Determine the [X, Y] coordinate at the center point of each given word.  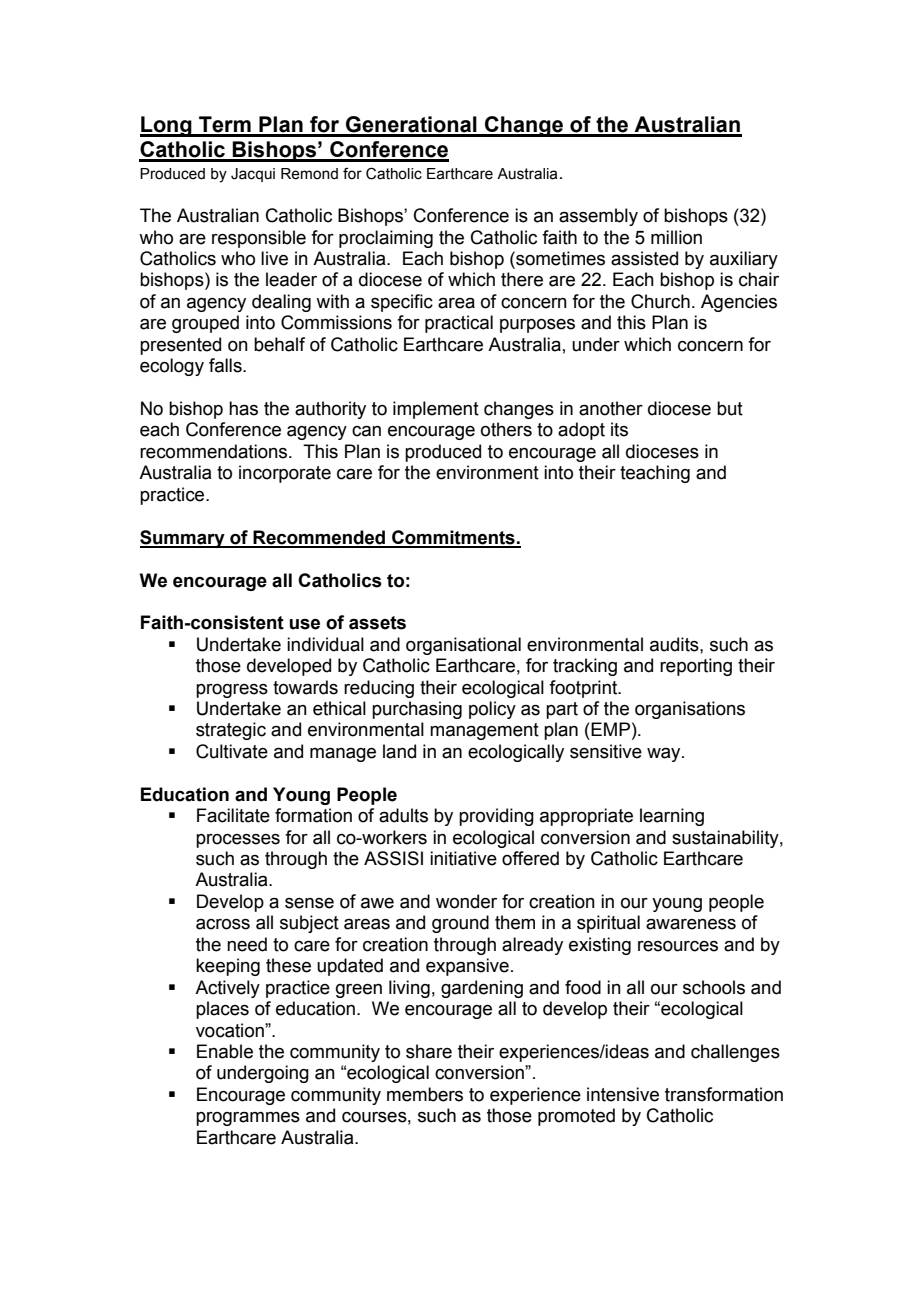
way [665, 755]
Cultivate [232, 751]
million [676, 237]
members [425, 1094]
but [730, 408]
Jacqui [253, 175]
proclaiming [386, 239]
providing [496, 817]
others [506, 429]
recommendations [215, 451]
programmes [248, 1119]
